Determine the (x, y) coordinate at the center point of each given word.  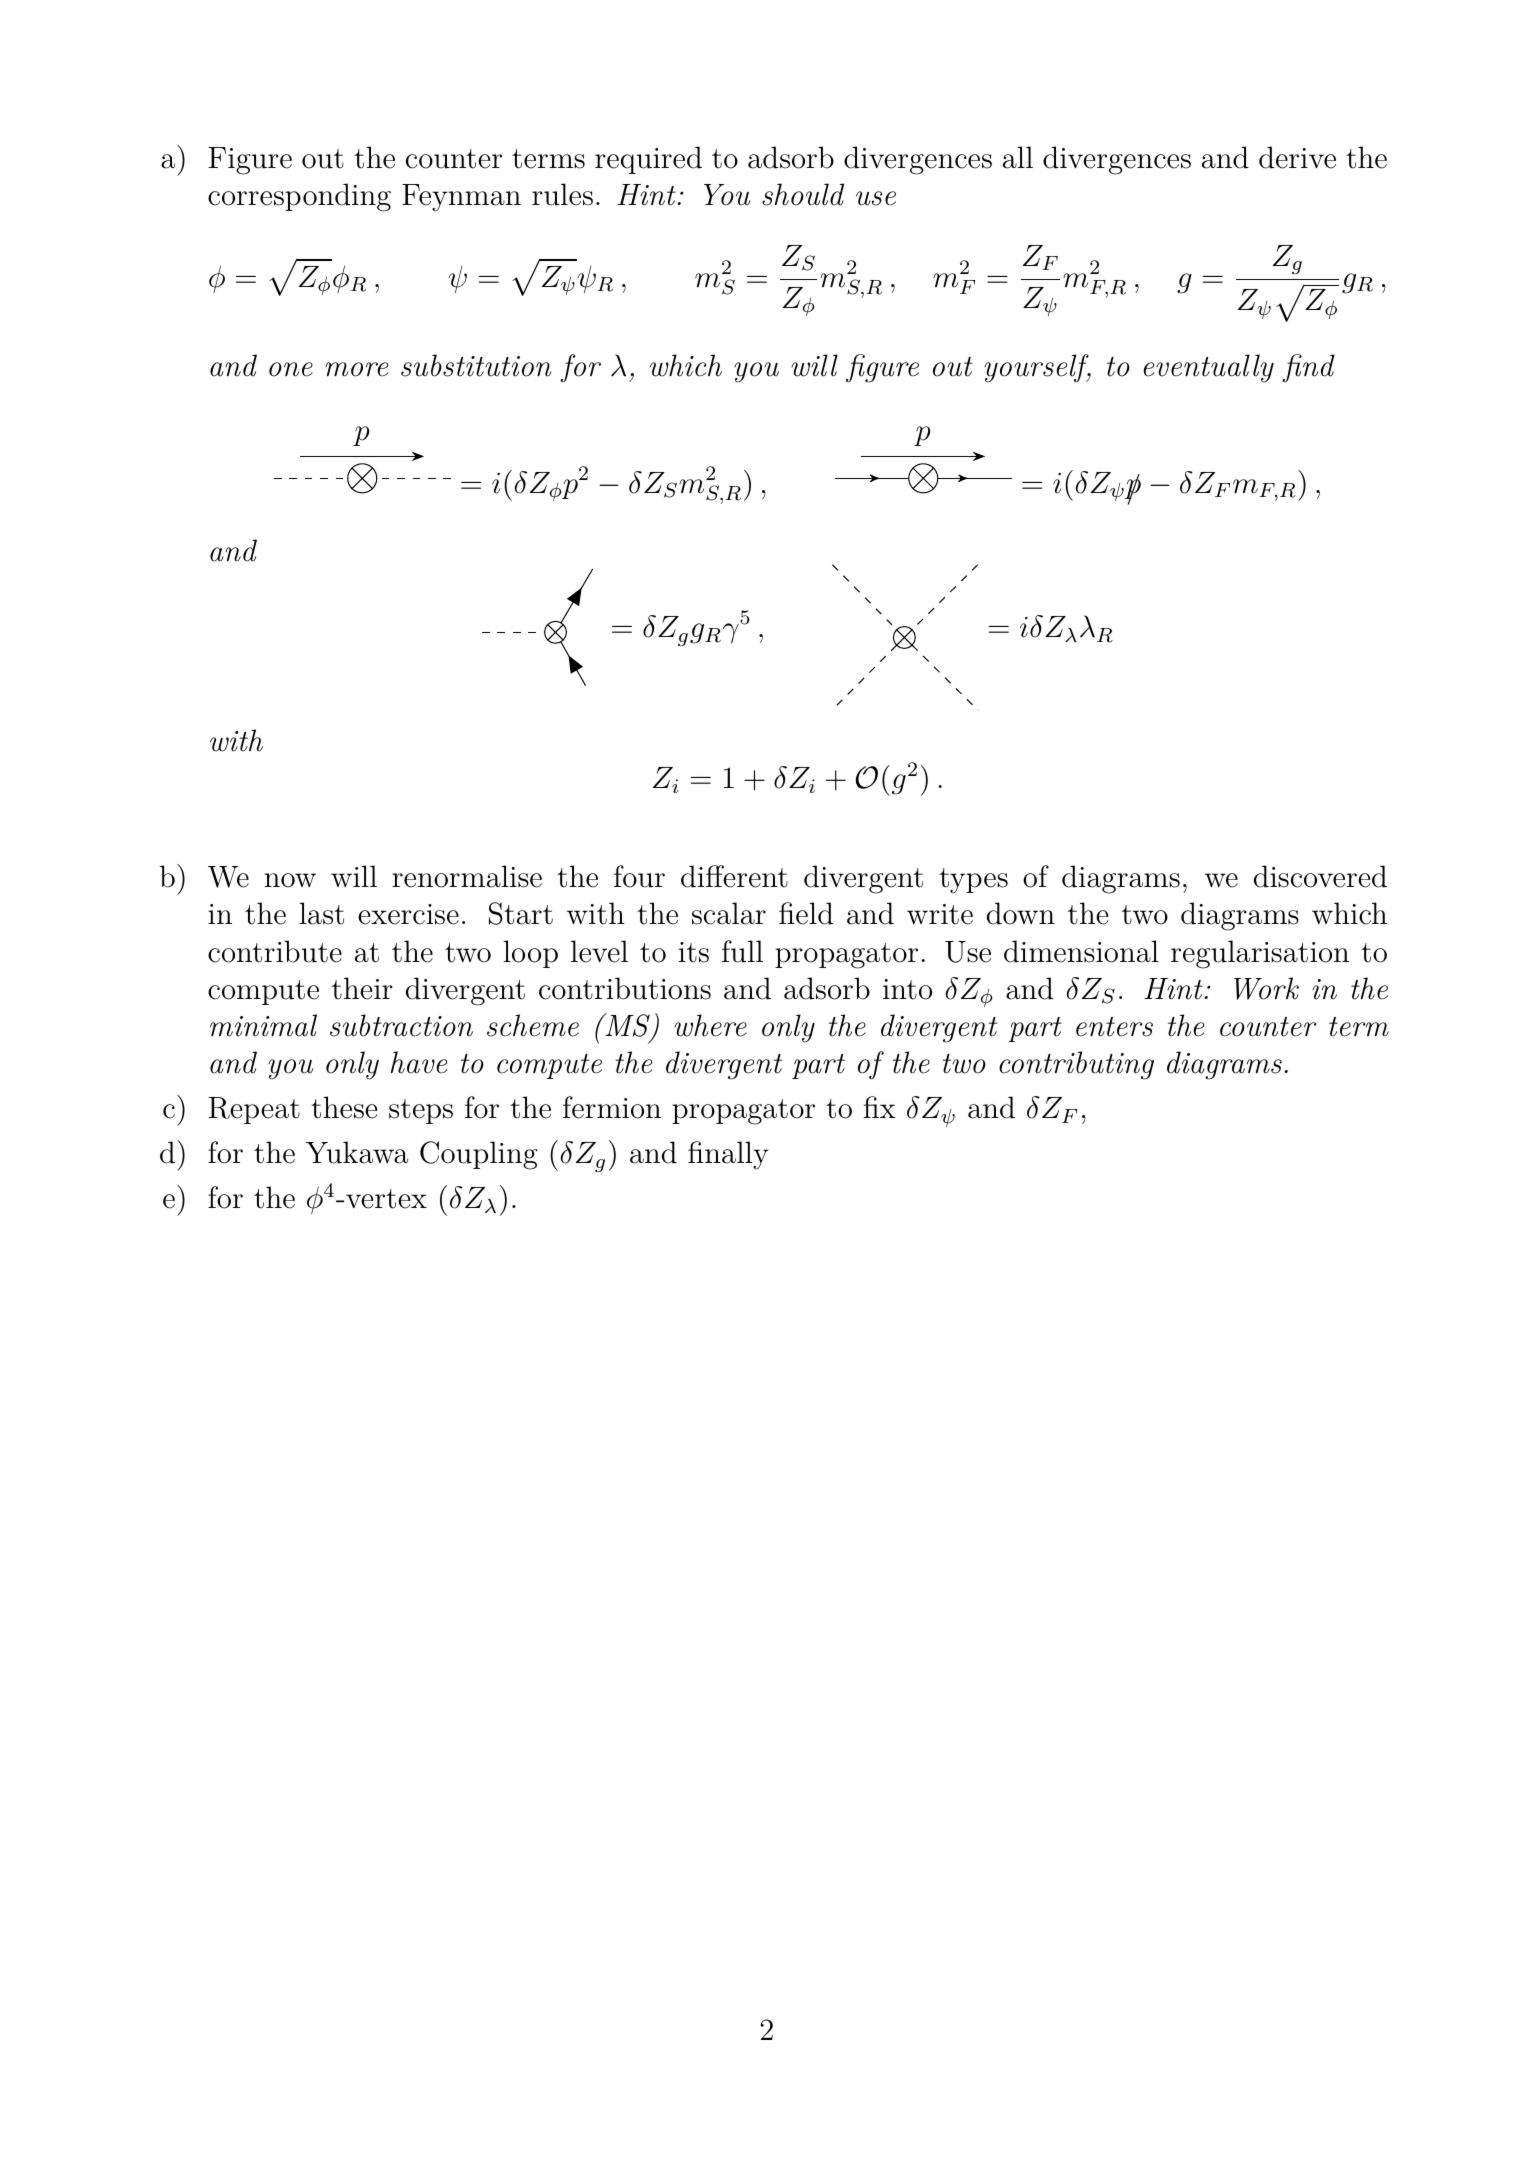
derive (1297, 157)
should (803, 194)
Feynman (461, 198)
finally (728, 1155)
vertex (386, 1199)
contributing (1076, 1065)
